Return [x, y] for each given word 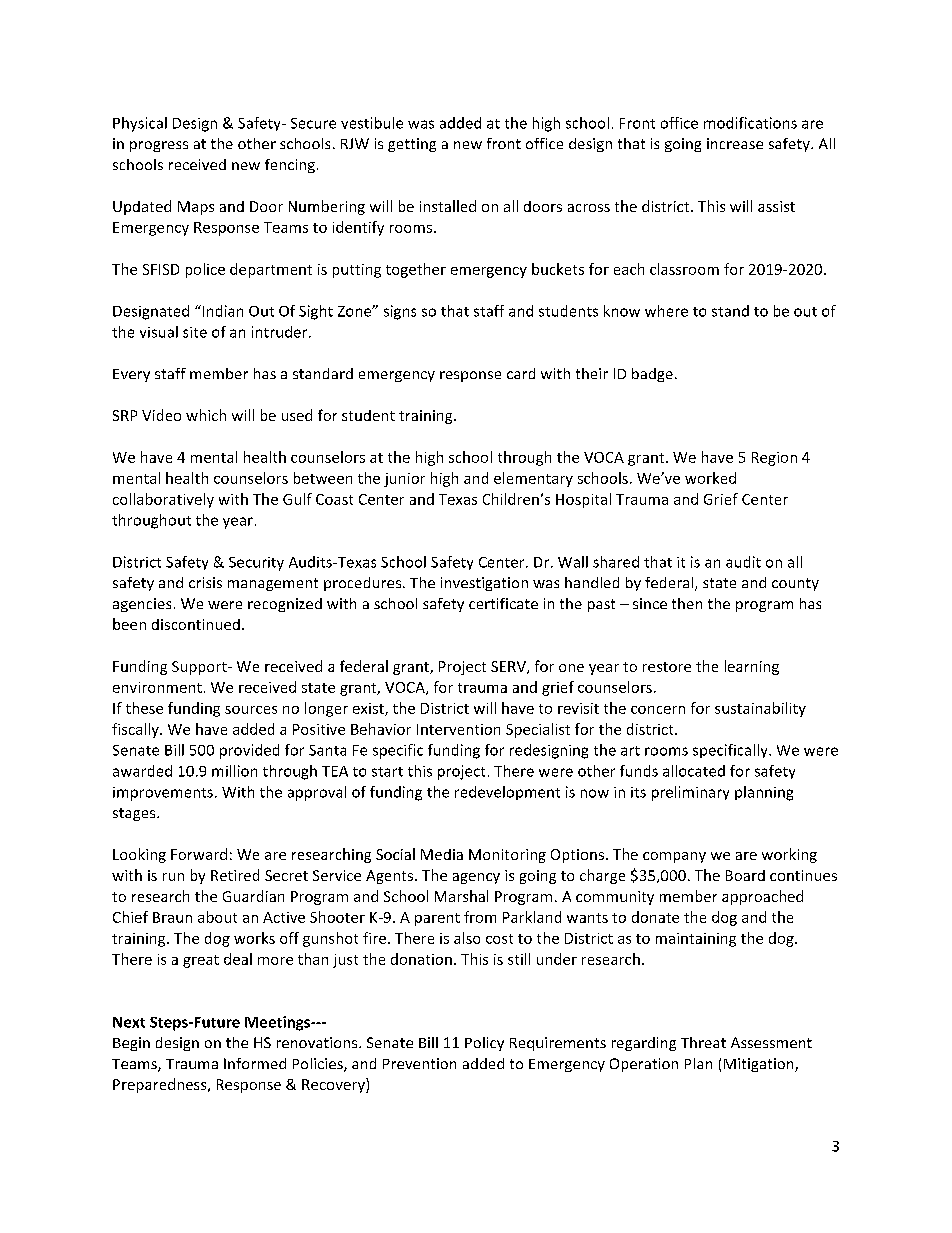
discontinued [196, 624]
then [687, 603]
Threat [703, 1042]
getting [412, 145]
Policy [484, 1044]
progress [159, 146]
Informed [255, 1063]
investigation [484, 584]
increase [735, 143]
